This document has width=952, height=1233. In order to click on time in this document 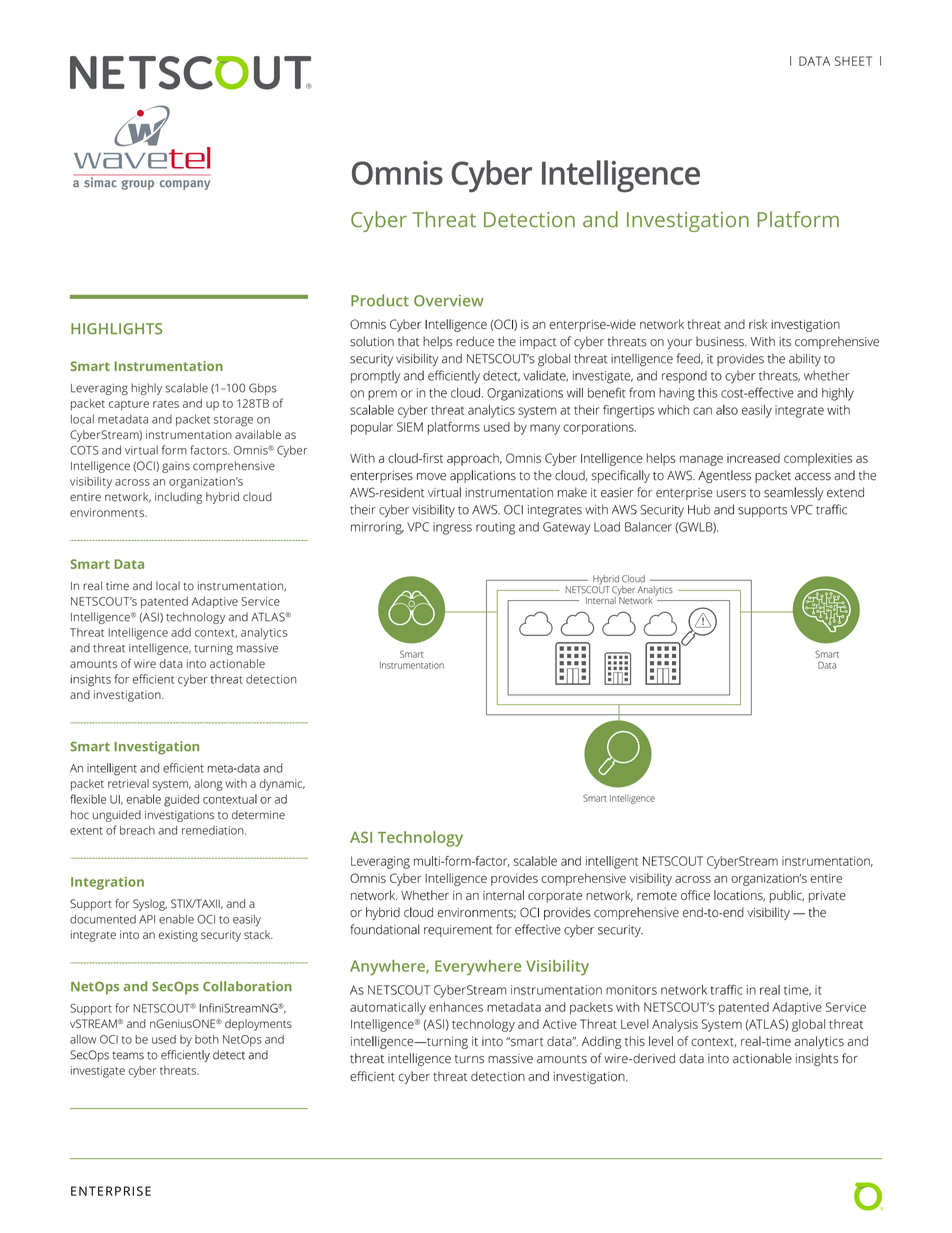, I will do `click(117, 586)`.
